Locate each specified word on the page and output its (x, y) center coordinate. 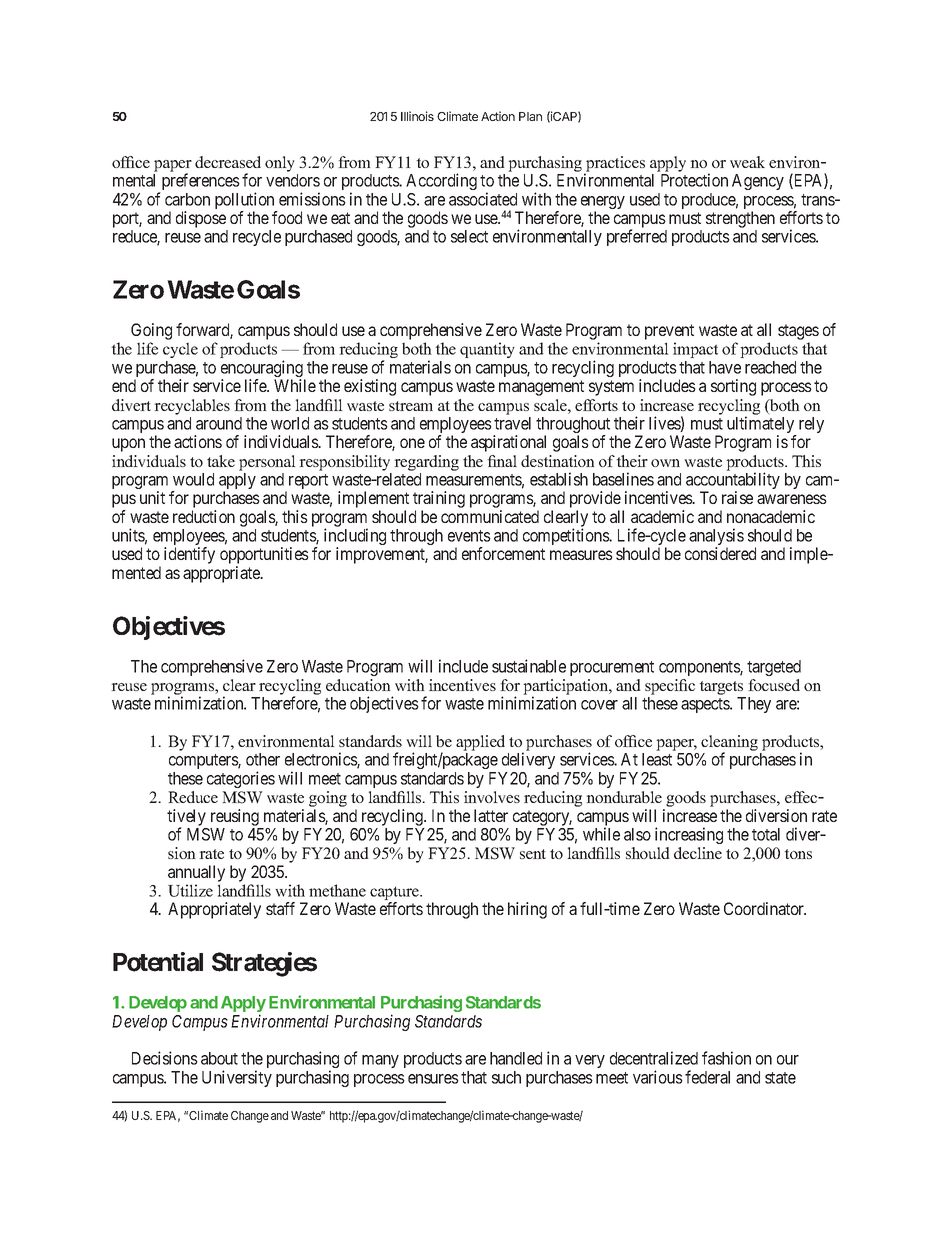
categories (241, 779)
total (766, 834)
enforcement (503, 553)
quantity (487, 350)
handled (516, 1058)
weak (747, 162)
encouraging (263, 370)
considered (720, 553)
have (725, 367)
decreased (228, 162)
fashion (726, 1058)
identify (189, 555)
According (441, 181)
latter (491, 815)
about (219, 1058)
